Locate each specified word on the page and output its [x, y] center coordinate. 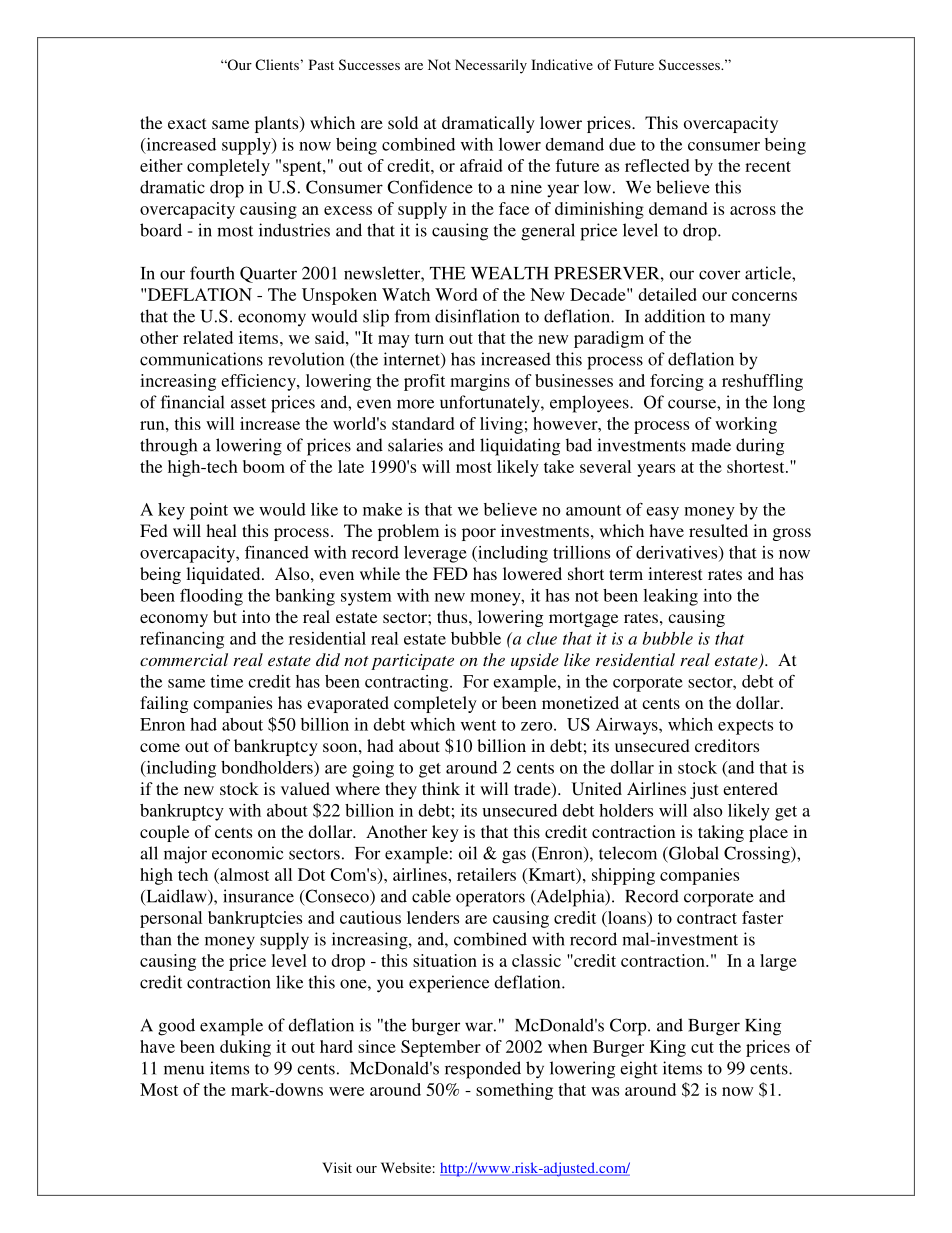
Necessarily [491, 66]
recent [768, 166]
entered [750, 788]
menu [184, 1070]
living [501, 425]
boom [264, 466]
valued [305, 788]
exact [187, 123]
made [711, 445]
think [441, 788]
